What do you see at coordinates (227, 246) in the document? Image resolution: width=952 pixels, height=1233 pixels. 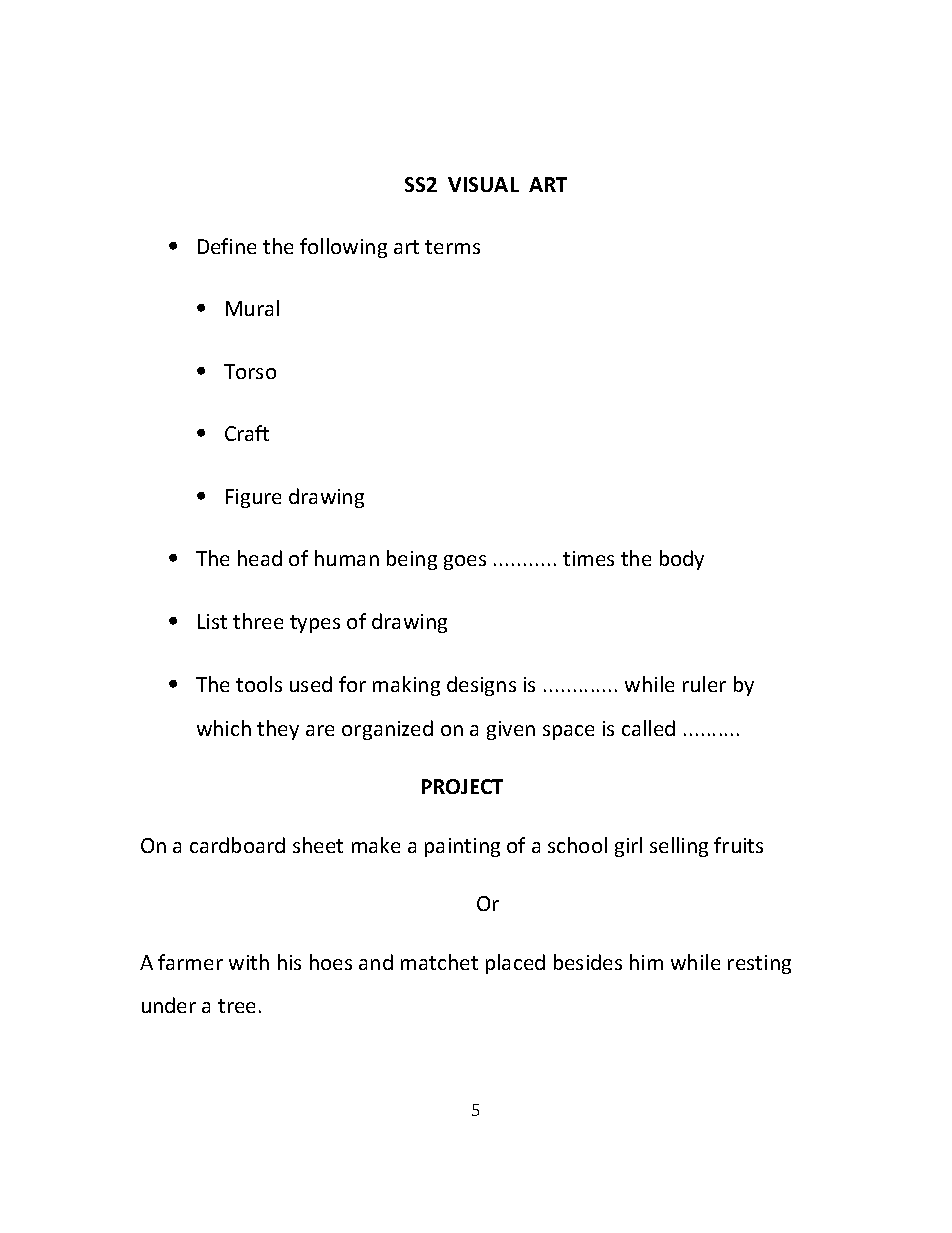 I see `Define` at bounding box center [227, 246].
